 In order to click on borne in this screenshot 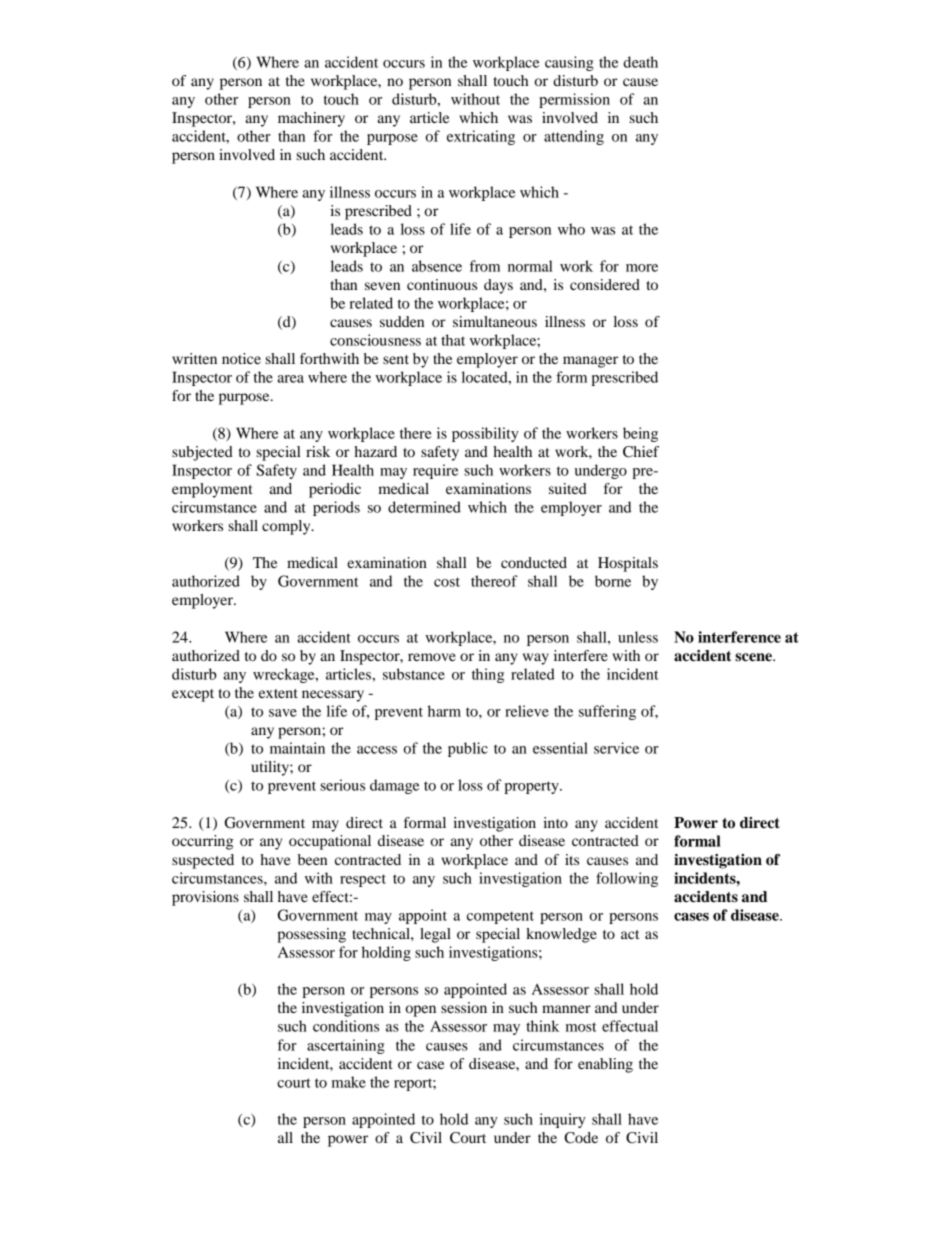, I will do `click(613, 581)`.
